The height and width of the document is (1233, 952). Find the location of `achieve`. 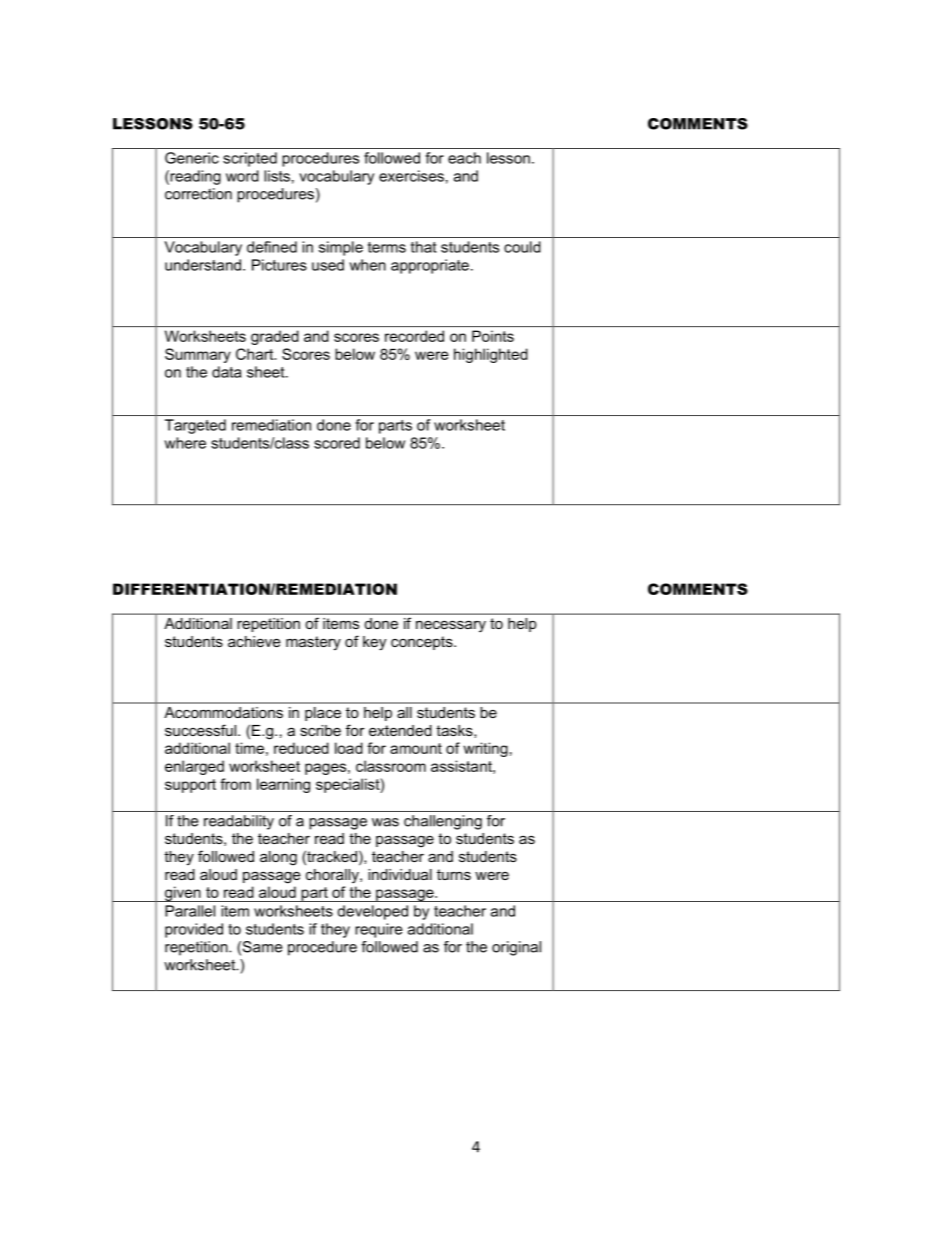

achieve is located at coordinates (254, 641).
